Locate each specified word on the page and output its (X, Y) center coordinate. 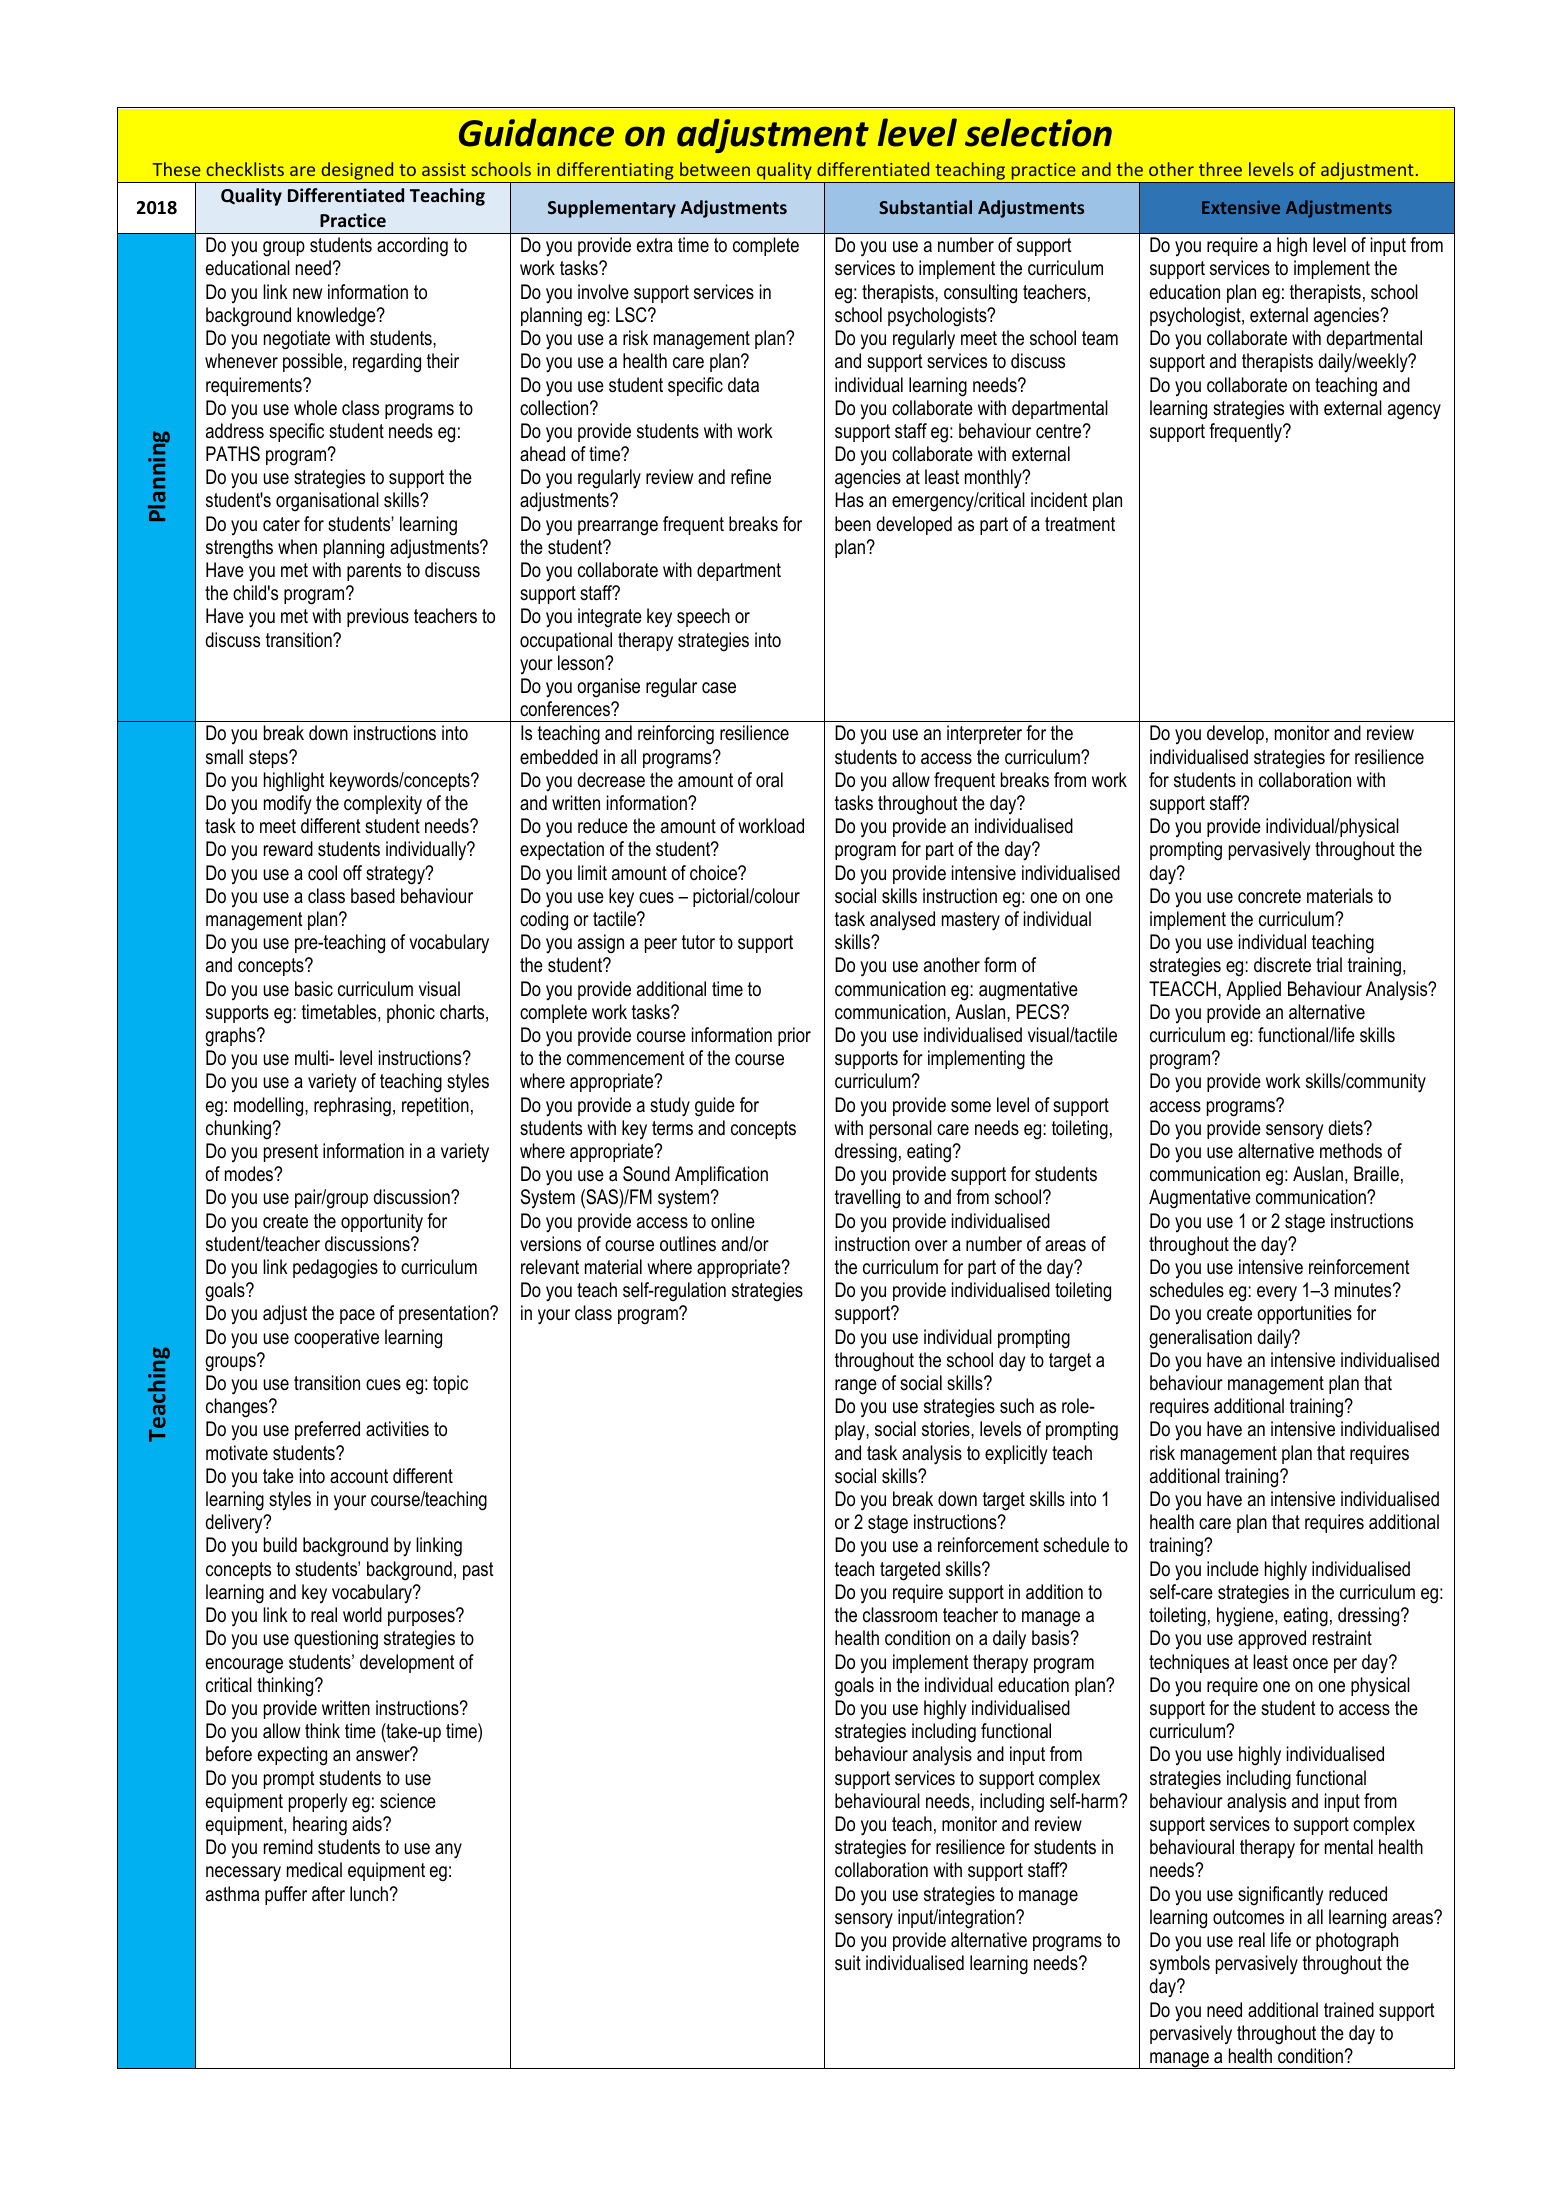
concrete (1269, 896)
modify (287, 805)
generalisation (1200, 1339)
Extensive (1241, 207)
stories (947, 1429)
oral (769, 780)
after (328, 1894)
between (715, 169)
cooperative (336, 1338)
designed (357, 172)
